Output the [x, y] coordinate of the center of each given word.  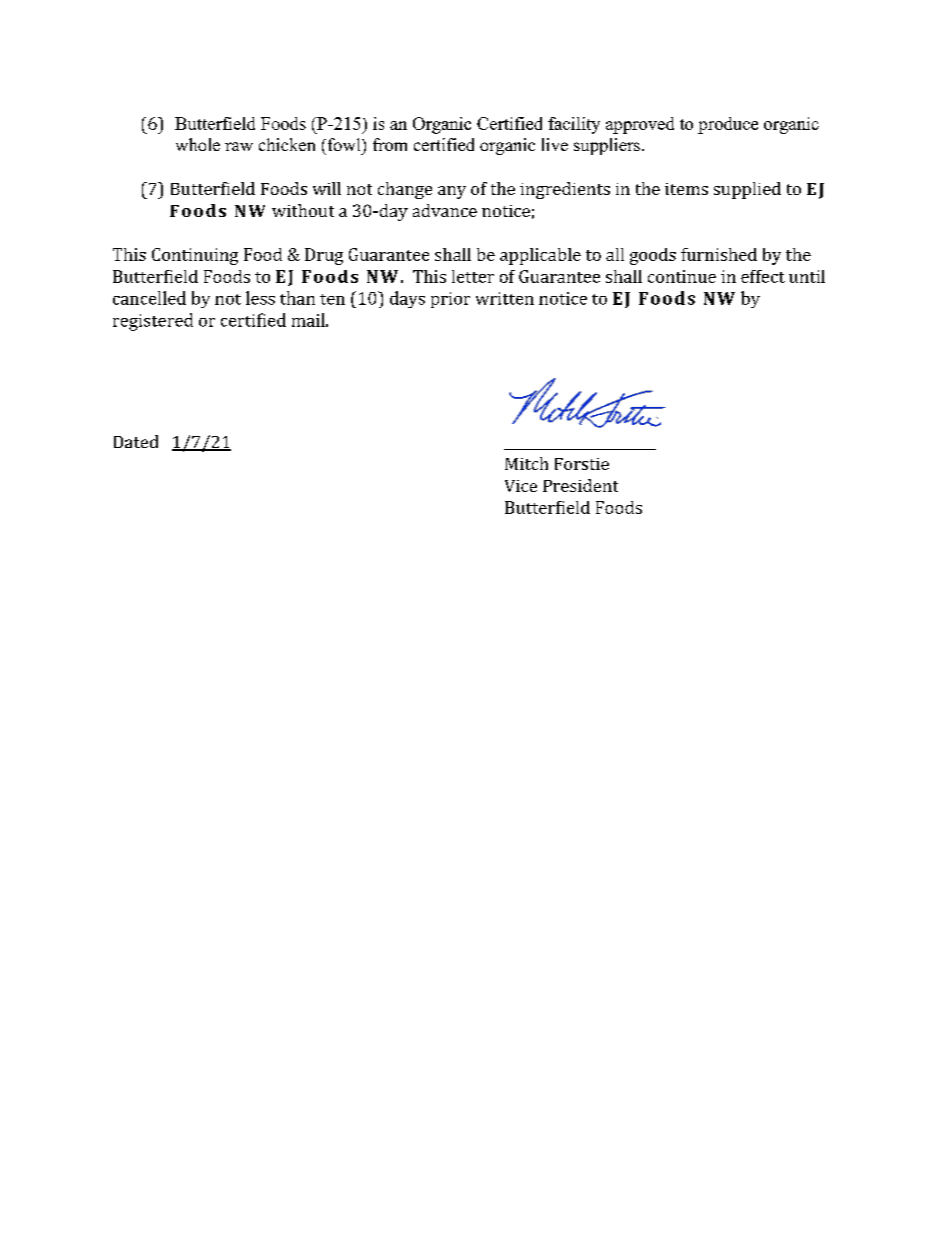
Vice [521, 486]
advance [445, 210]
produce [728, 125]
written [505, 298]
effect [763, 276]
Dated [136, 441]
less [260, 298]
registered [153, 322]
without [303, 210]
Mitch [526, 463]
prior [450, 300]
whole [198, 144]
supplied [747, 190]
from [390, 144]
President [580, 485]
